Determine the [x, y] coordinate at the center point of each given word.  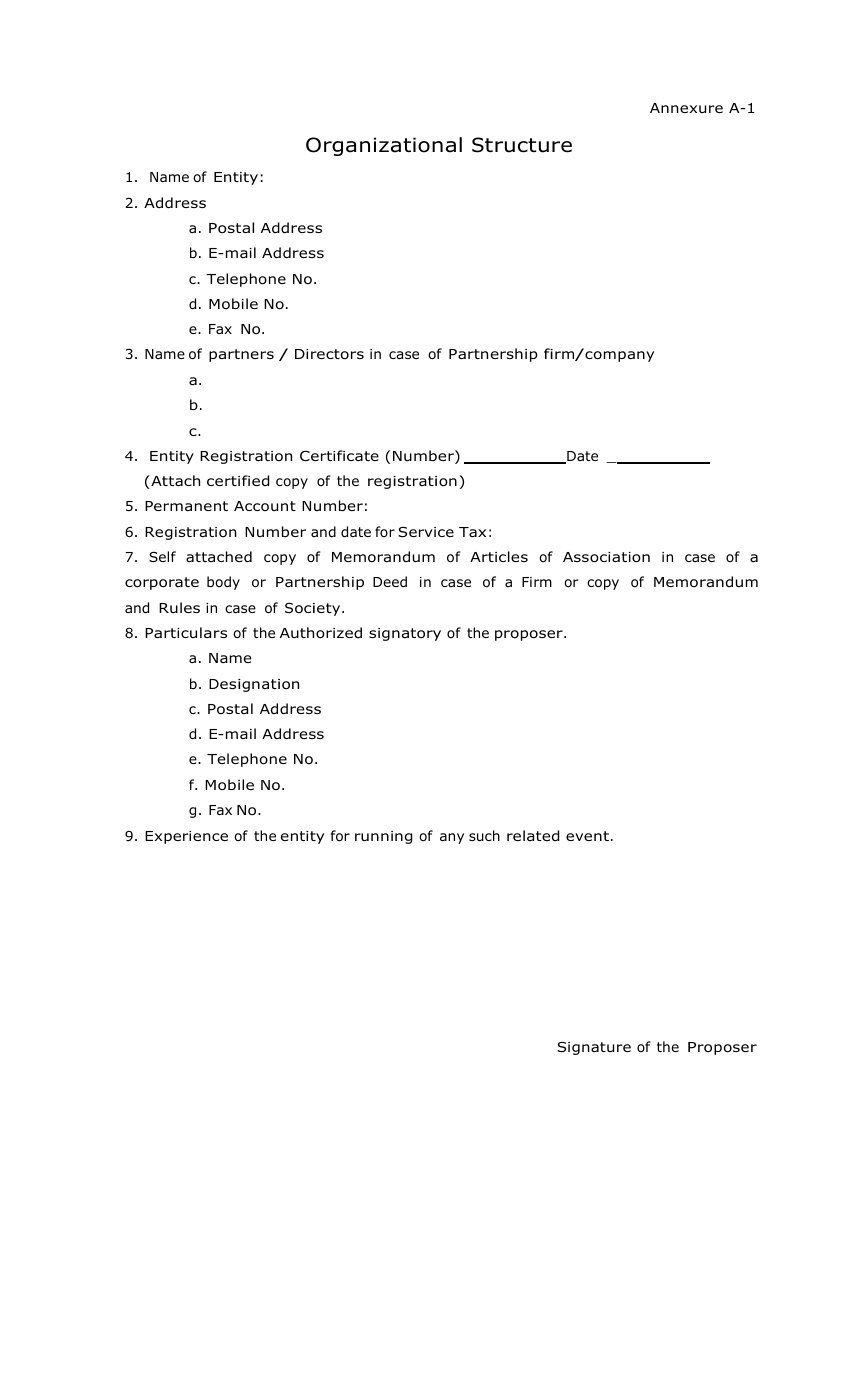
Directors [329, 354]
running [383, 837]
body [223, 583]
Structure [522, 145]
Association [606, 557]
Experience [186, 837]
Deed [390, 581]
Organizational [384, 146]
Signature [594, 1048]
